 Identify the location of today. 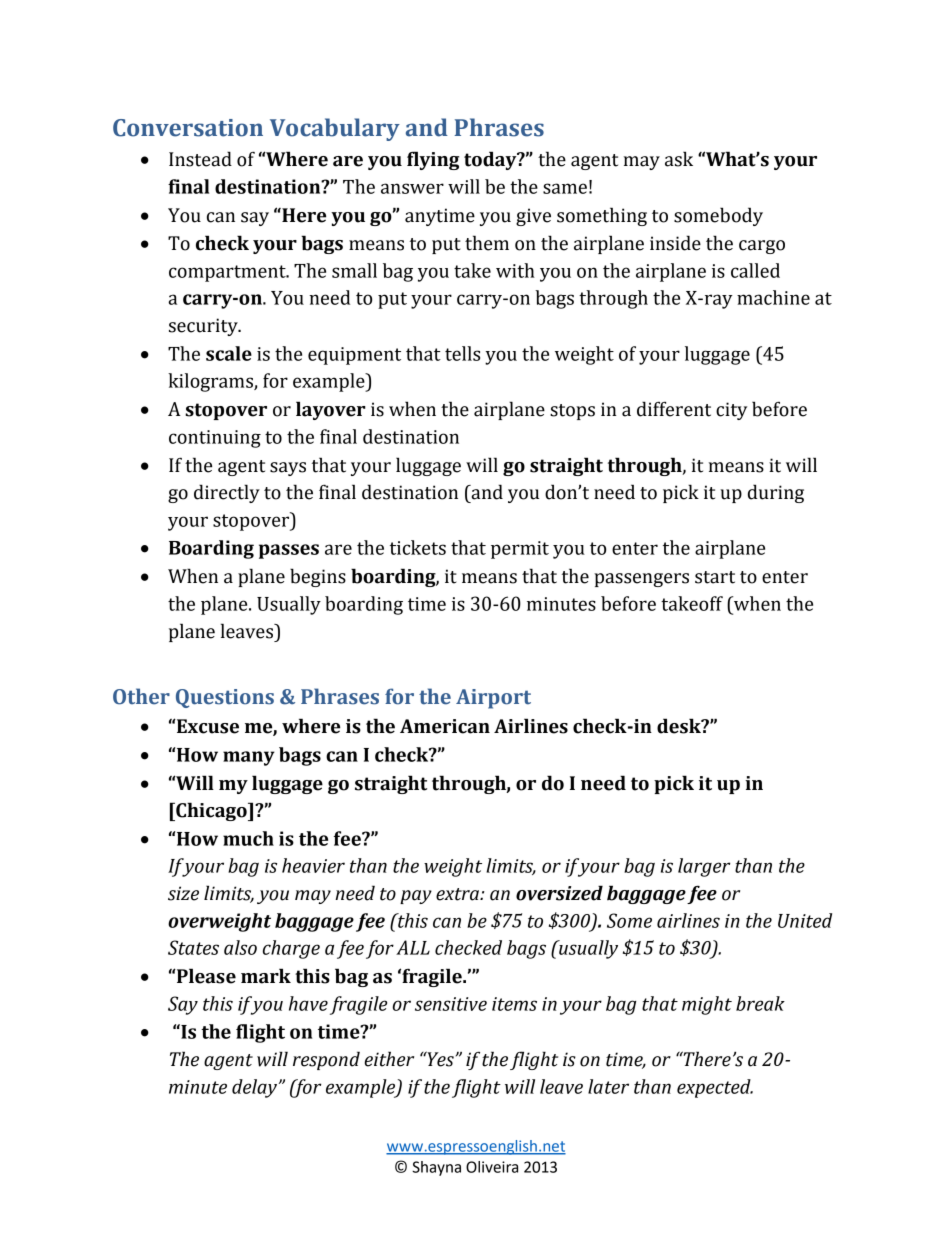
(491, 160).
